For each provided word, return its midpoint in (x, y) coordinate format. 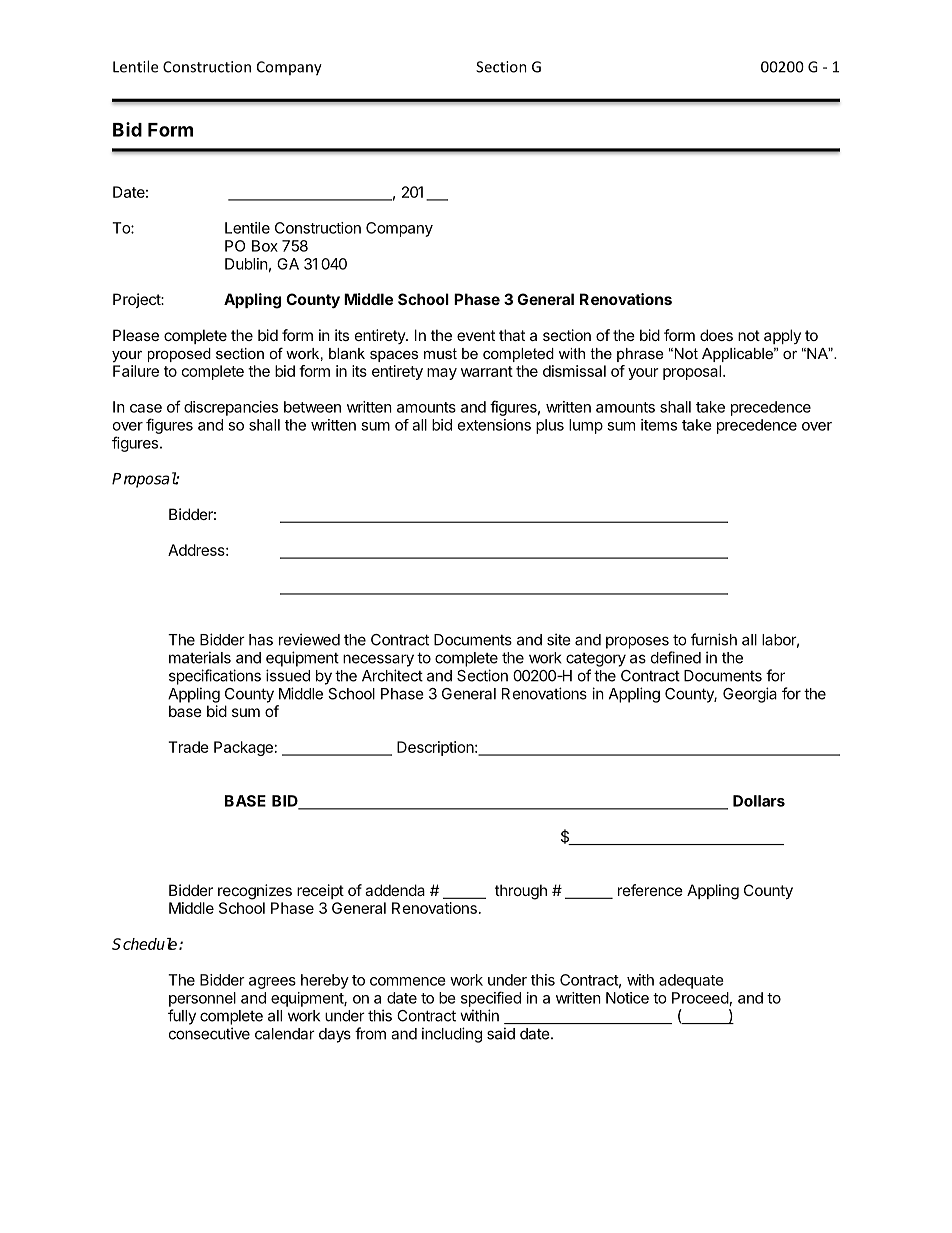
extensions (494, 425)
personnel (202, 999)
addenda (395, 890)
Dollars (759, 801)
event (476, 335)
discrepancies (231, 408)
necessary (378, 660)
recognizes (255, 892)
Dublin (246, 264)
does (716, 335)
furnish (714, 639)
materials (200, 657)
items (659, 425)
